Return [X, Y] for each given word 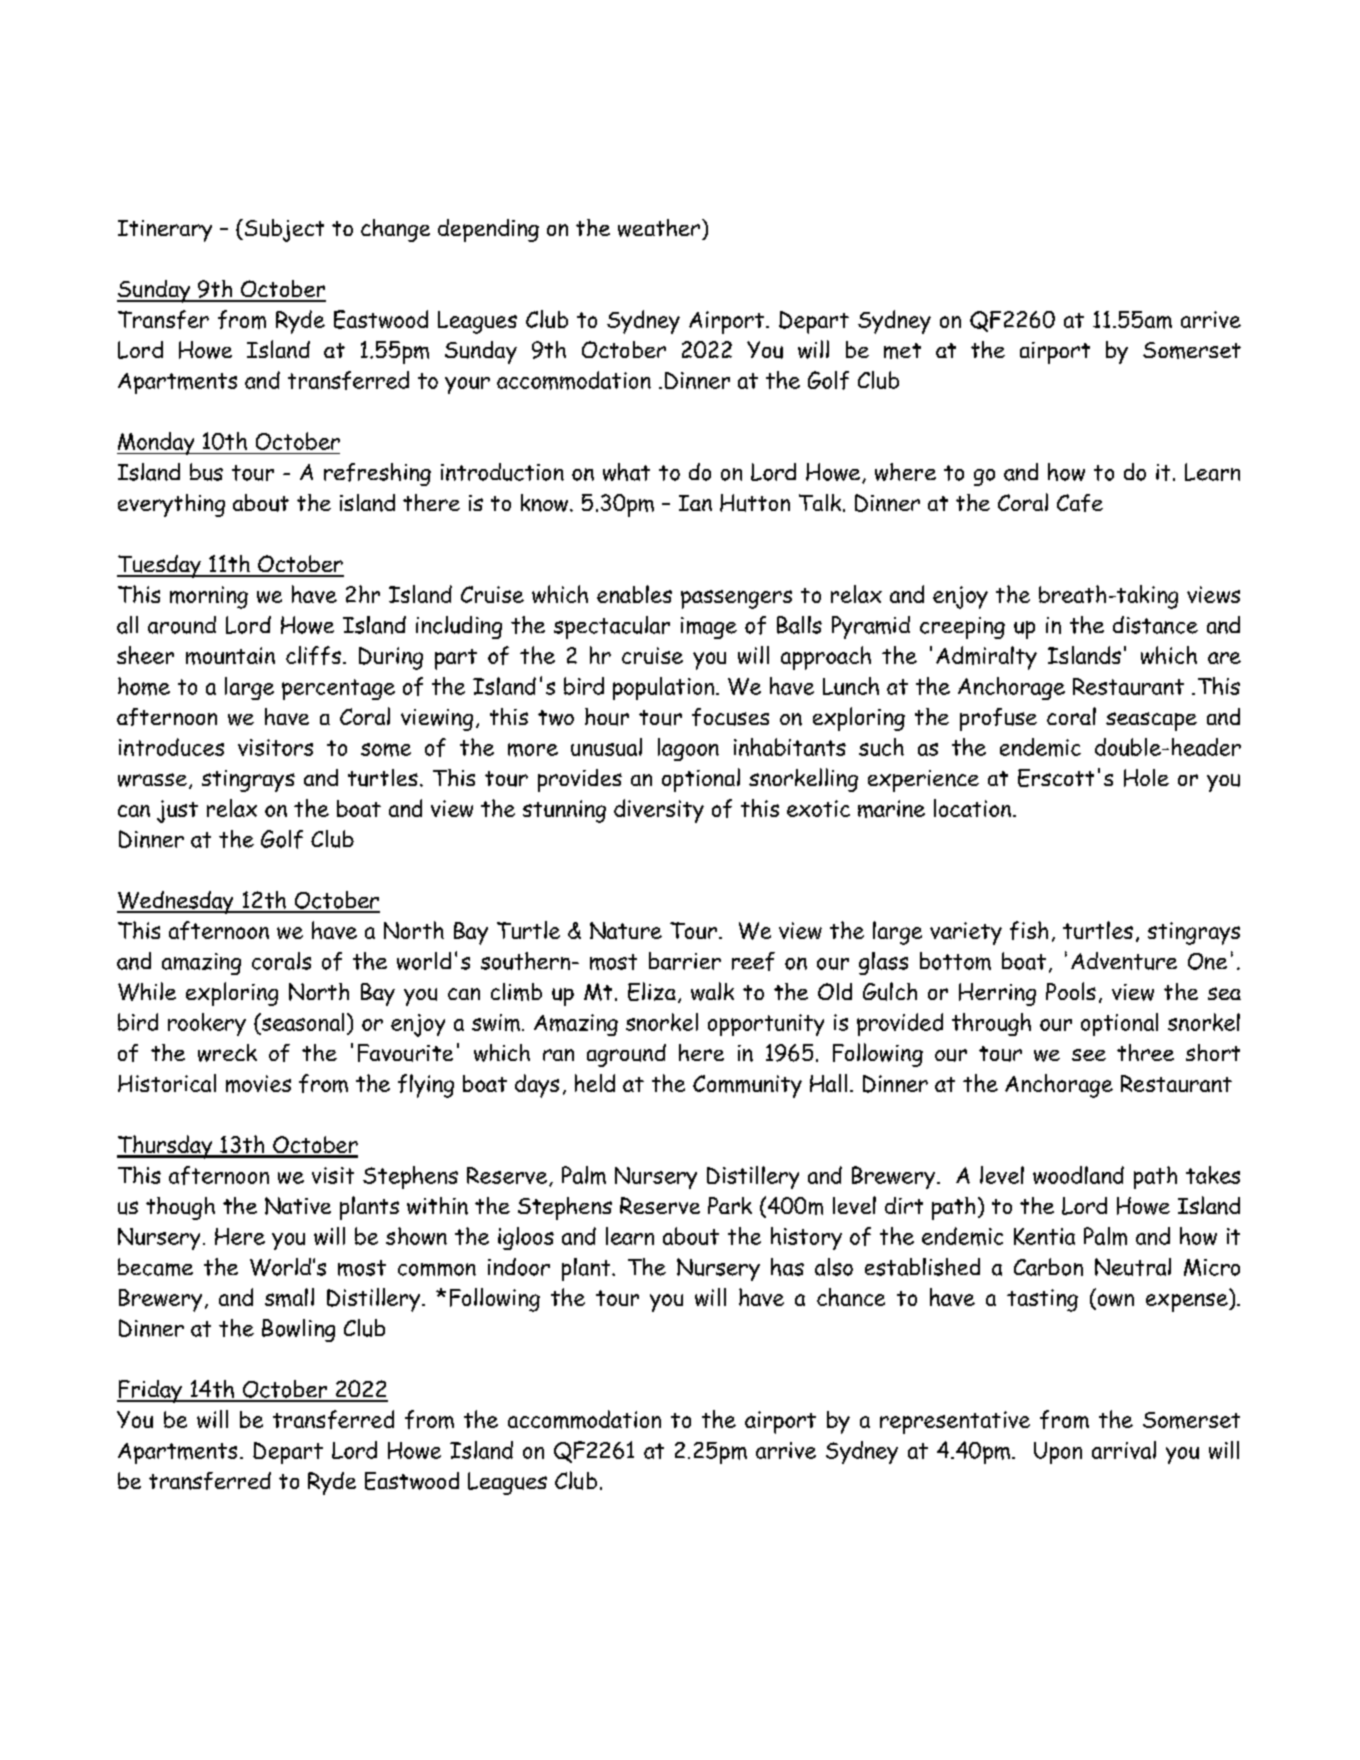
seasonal [301, 1022]
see [1089, 1055]
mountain [230, 656]
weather [659, 228]
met [902, 351]
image [709, 628]
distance [1155, 625]
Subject [283, 230]
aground [626, 1055]
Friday [150, 1391]
